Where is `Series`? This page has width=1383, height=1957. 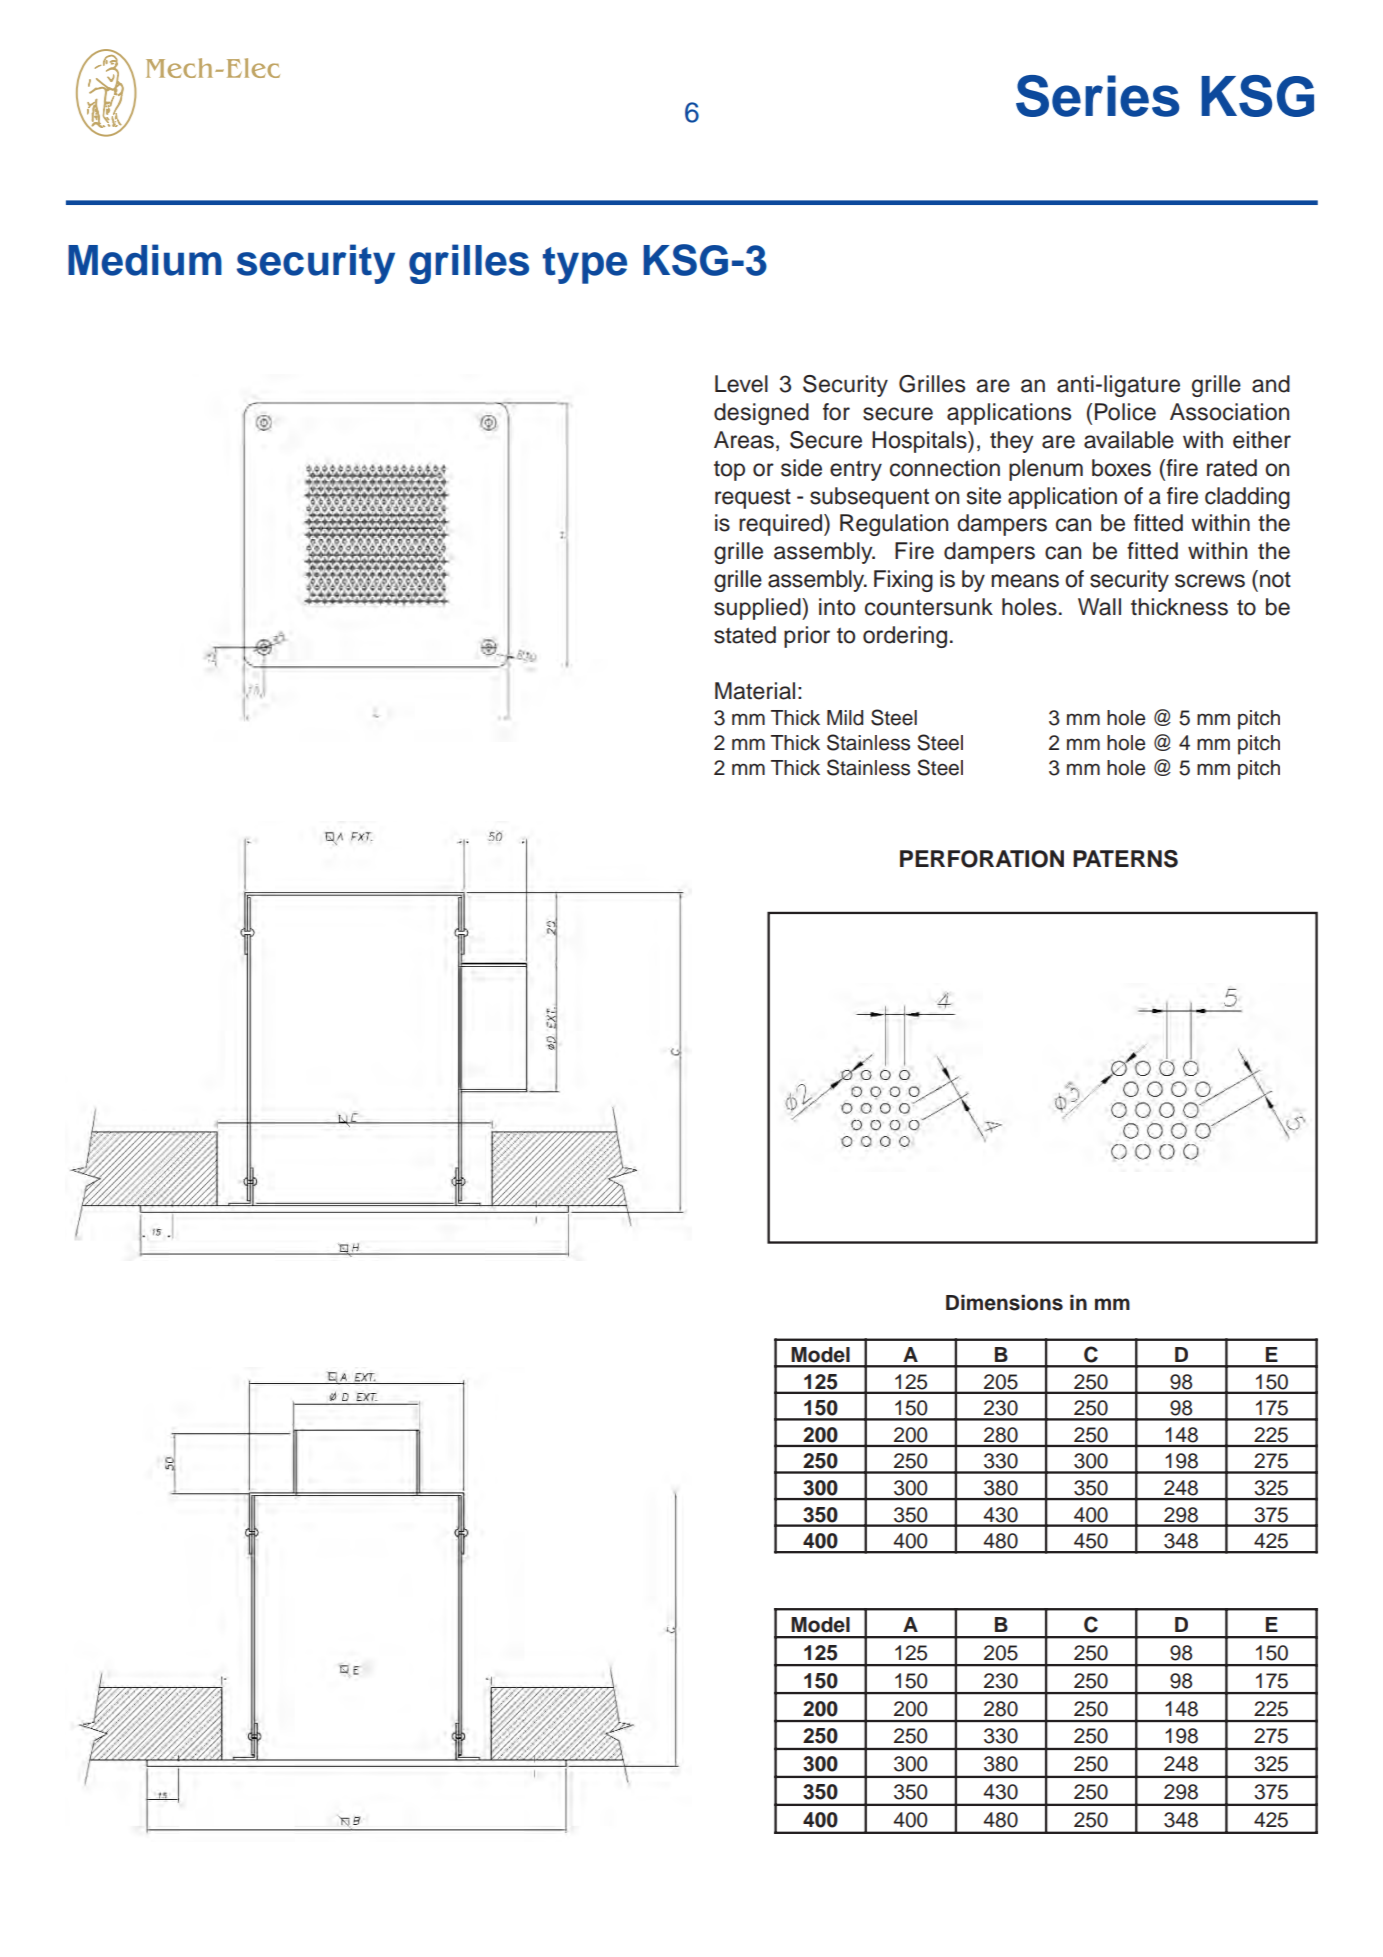
Series is located at coordinates (1098, 96).
